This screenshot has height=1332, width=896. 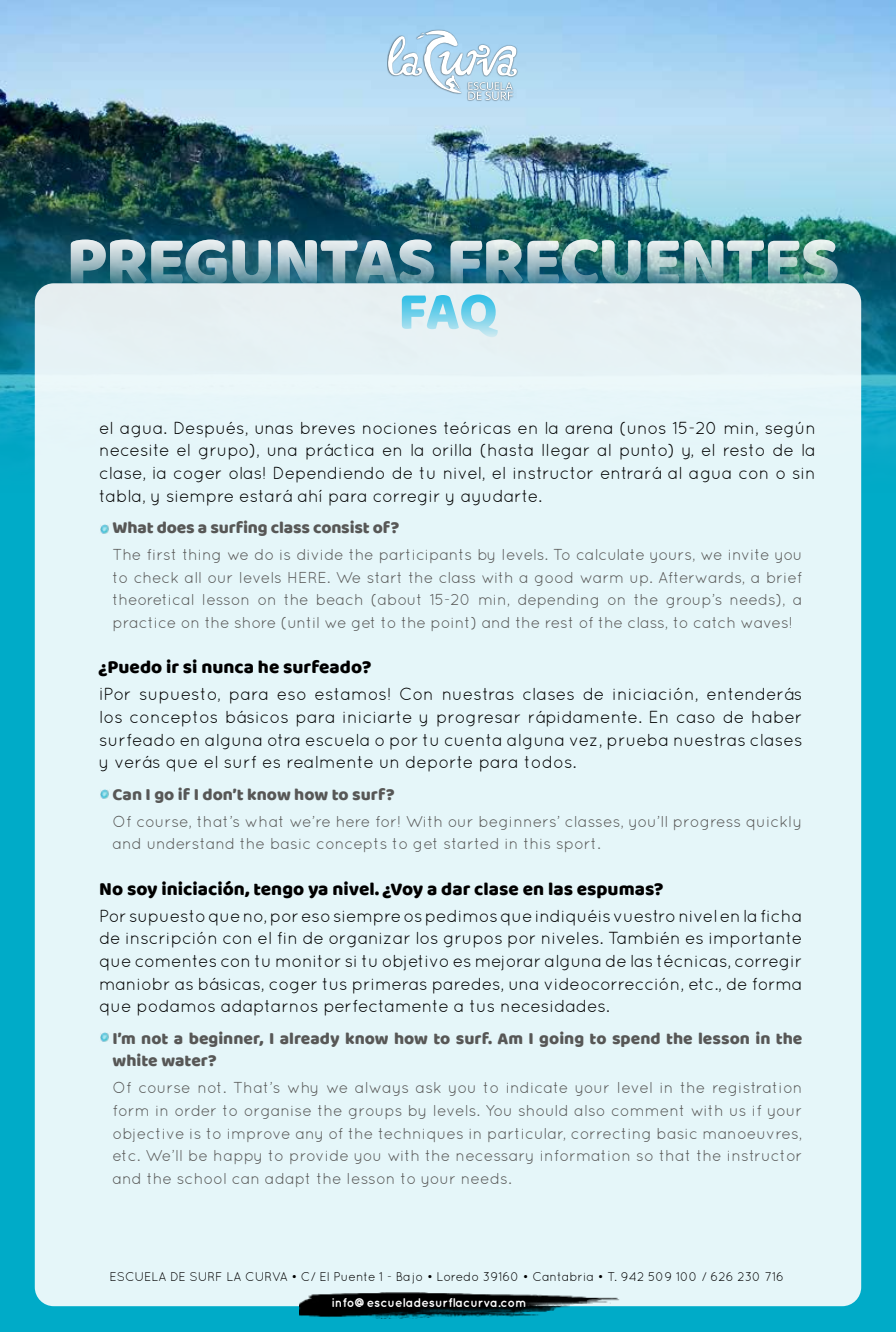 What do you see at coordinates (700, 577) in the screenshot?
I see `Afterwards` at bounding box center [700, 577].
